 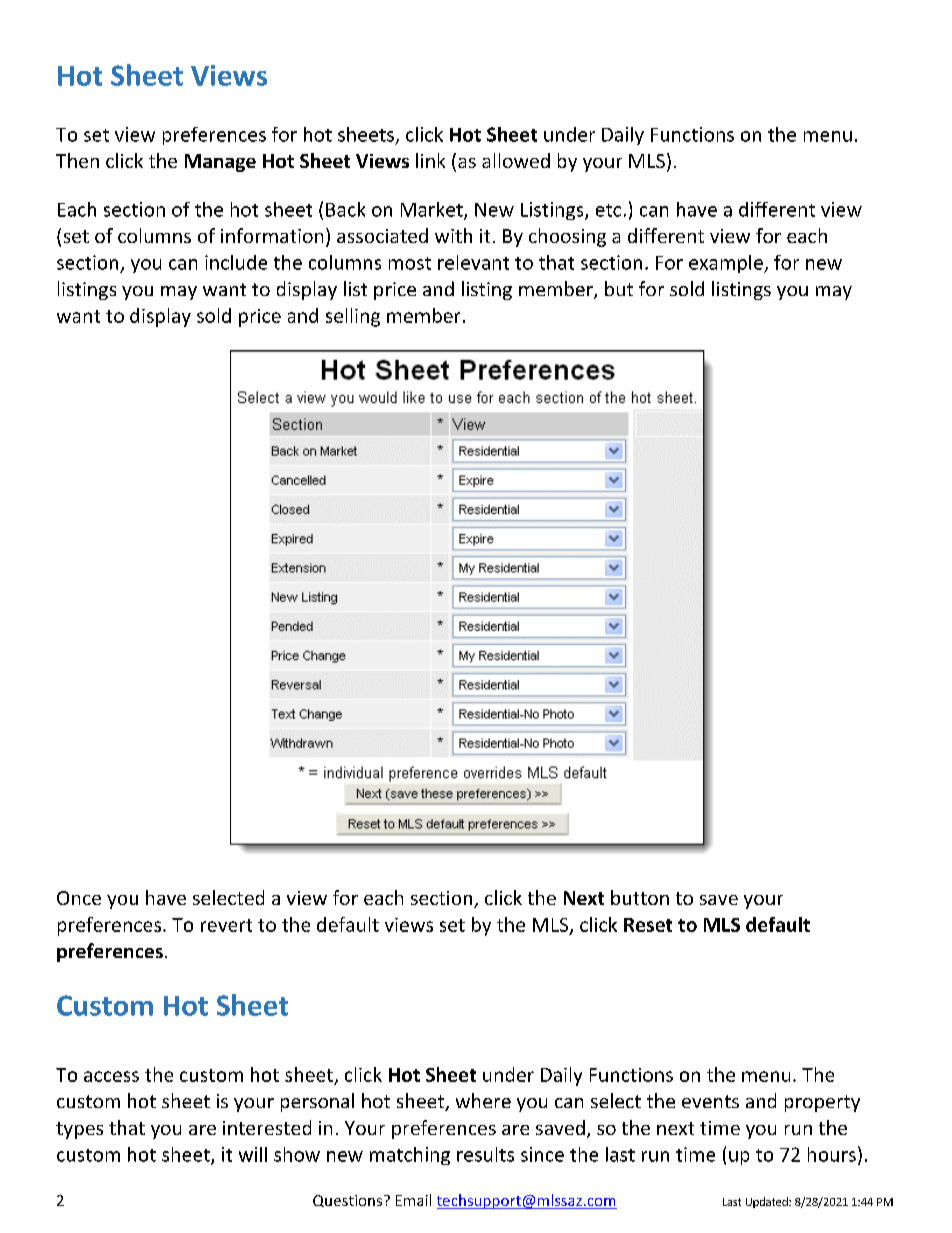 I want to click on example, so click(x=727, y=264).
